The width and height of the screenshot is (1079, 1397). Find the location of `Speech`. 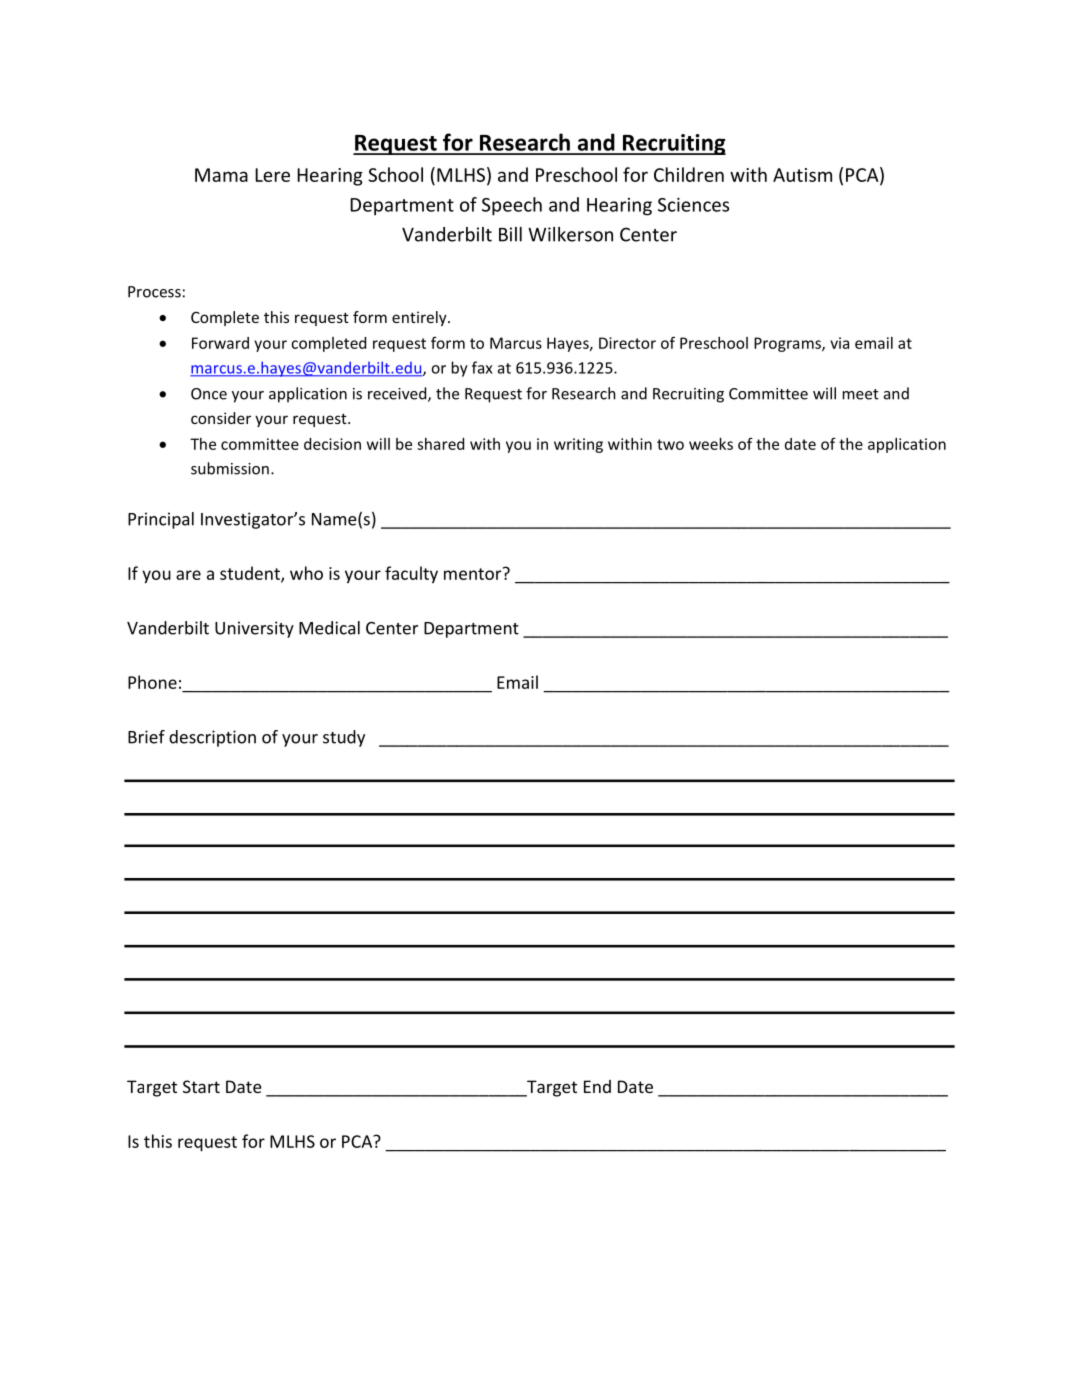

Speech is located at coordinates (512, 206).
